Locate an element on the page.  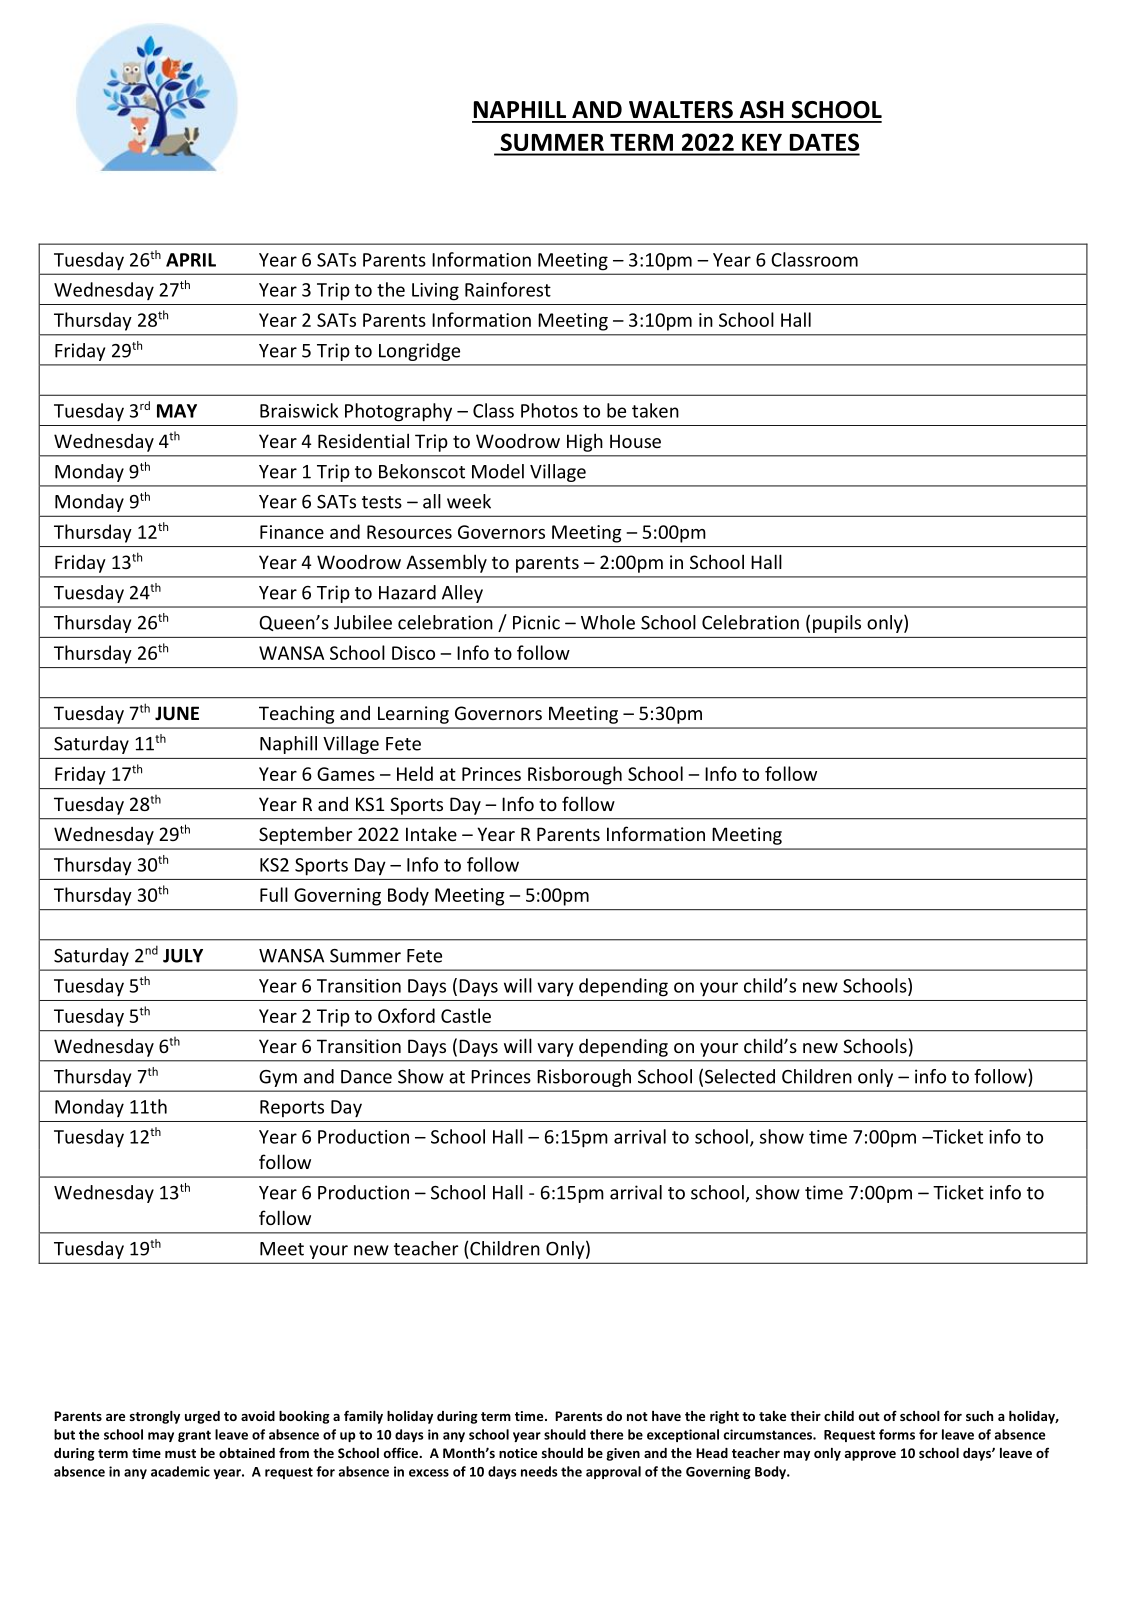
Full is located at coordinates (274, 894).
